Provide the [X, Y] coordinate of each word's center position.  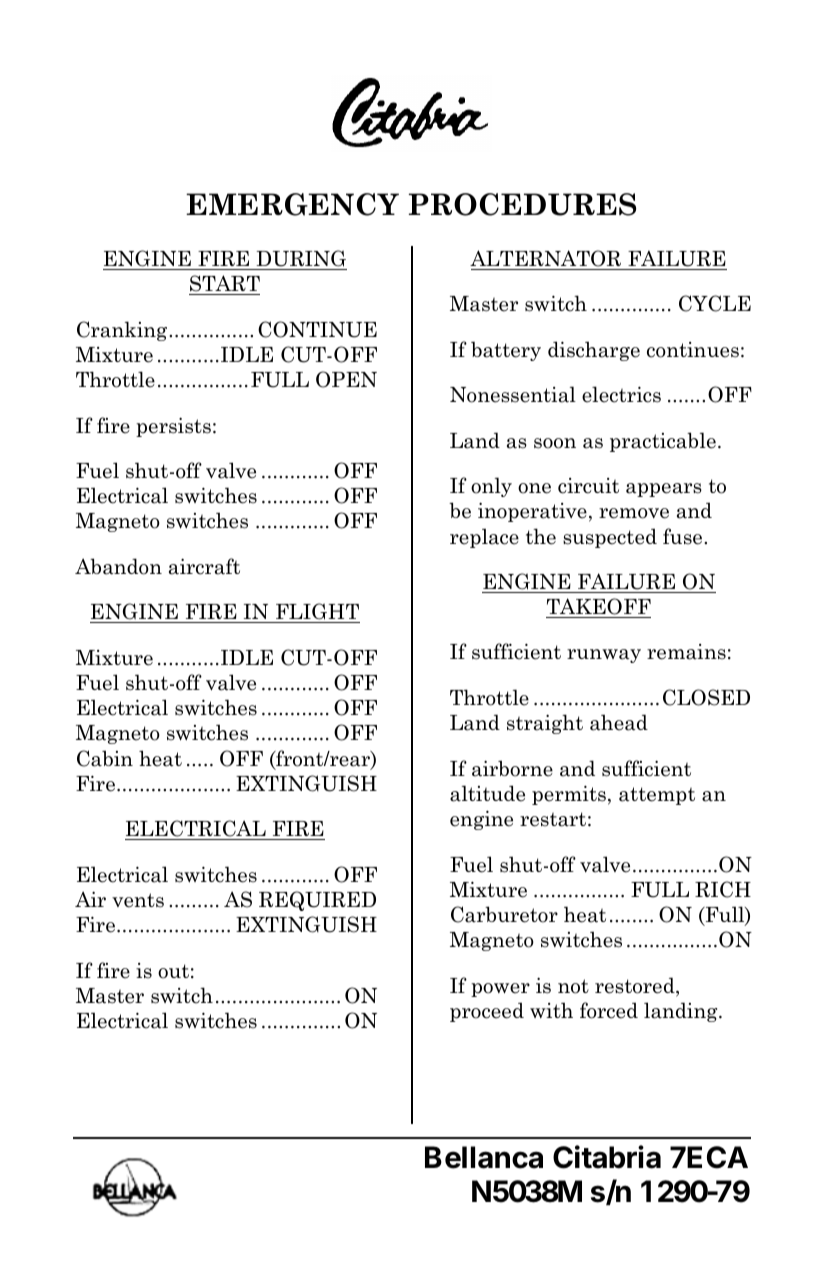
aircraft [204, 566]
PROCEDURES [522, 204]
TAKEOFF [599, 606]
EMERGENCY [292, 204]
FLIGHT [317, 613]
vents [138, 900]
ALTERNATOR [545, 258]
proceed [487, 1012]
